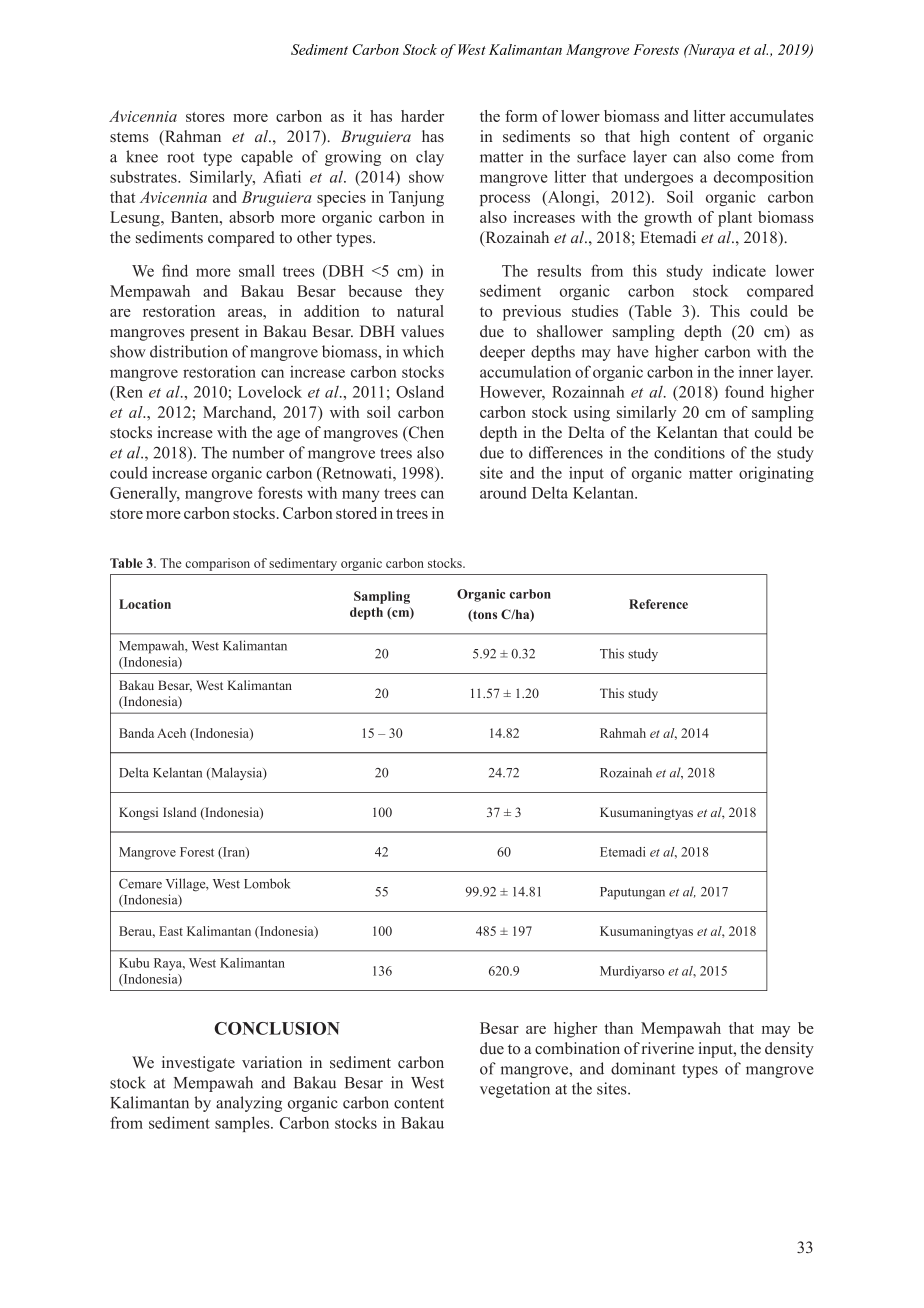 The image size is (924, 1308). I want to click on around, so click(503, 493).
